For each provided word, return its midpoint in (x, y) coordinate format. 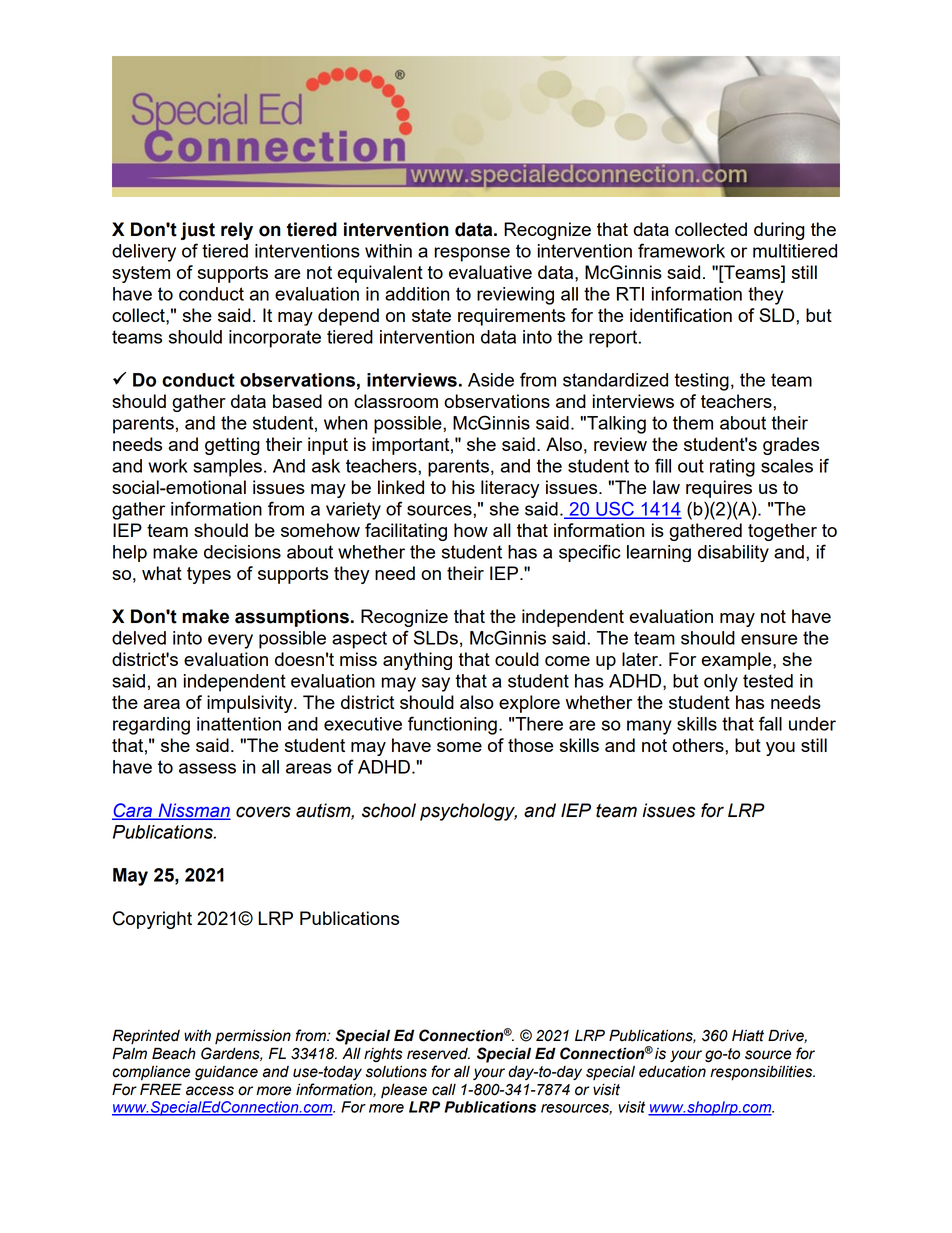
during (779, 231)
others (699, 745)
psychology (468, 812)
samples (227, 468)
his (463, 487)
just (198, 231)
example (737, 661)
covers (263, 812)
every (230, 641)
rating (732, 468)
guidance (226, 1072)
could (517, 659)
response (472, 254)
